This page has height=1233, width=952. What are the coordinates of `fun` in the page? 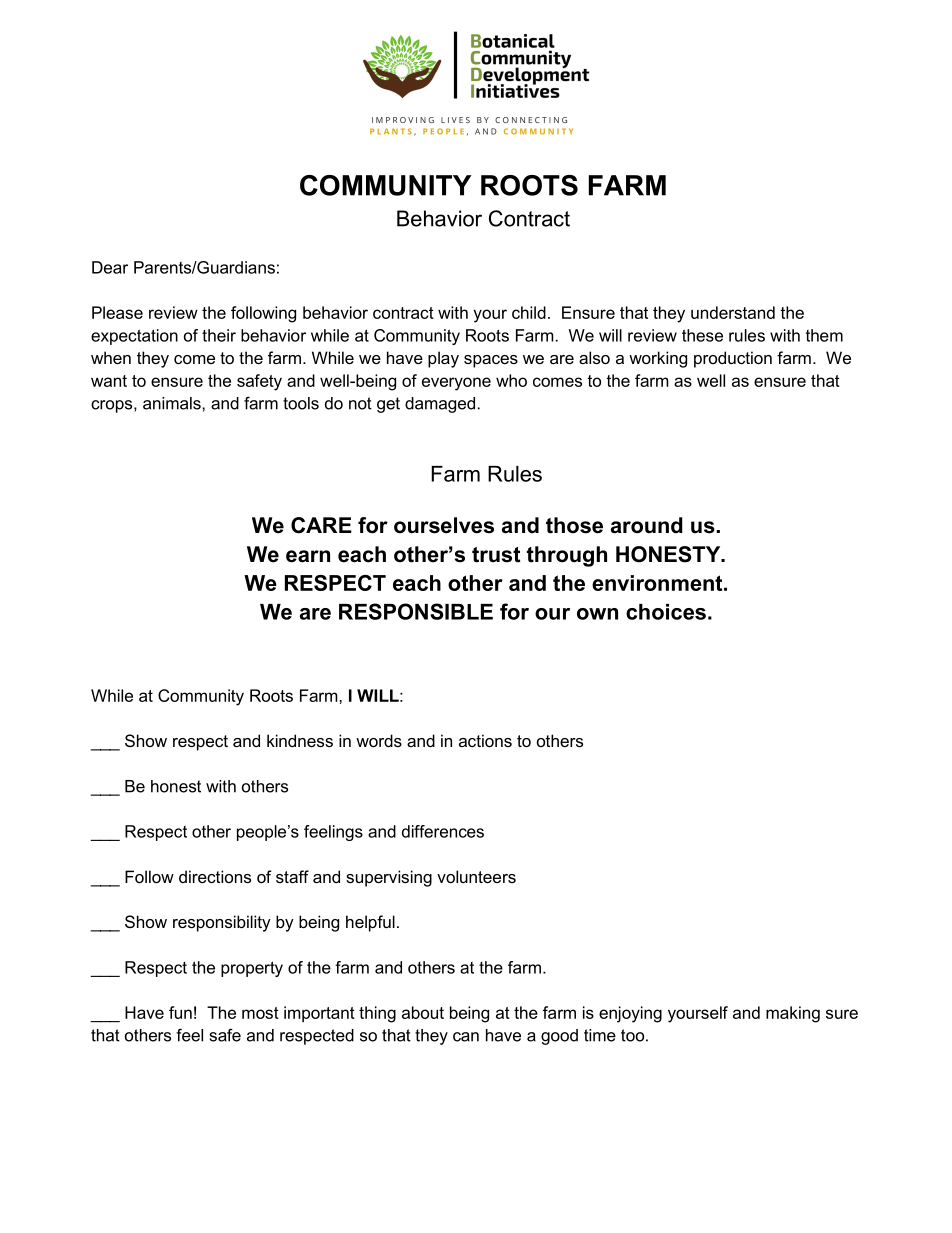 It's located at (180, 1012).
